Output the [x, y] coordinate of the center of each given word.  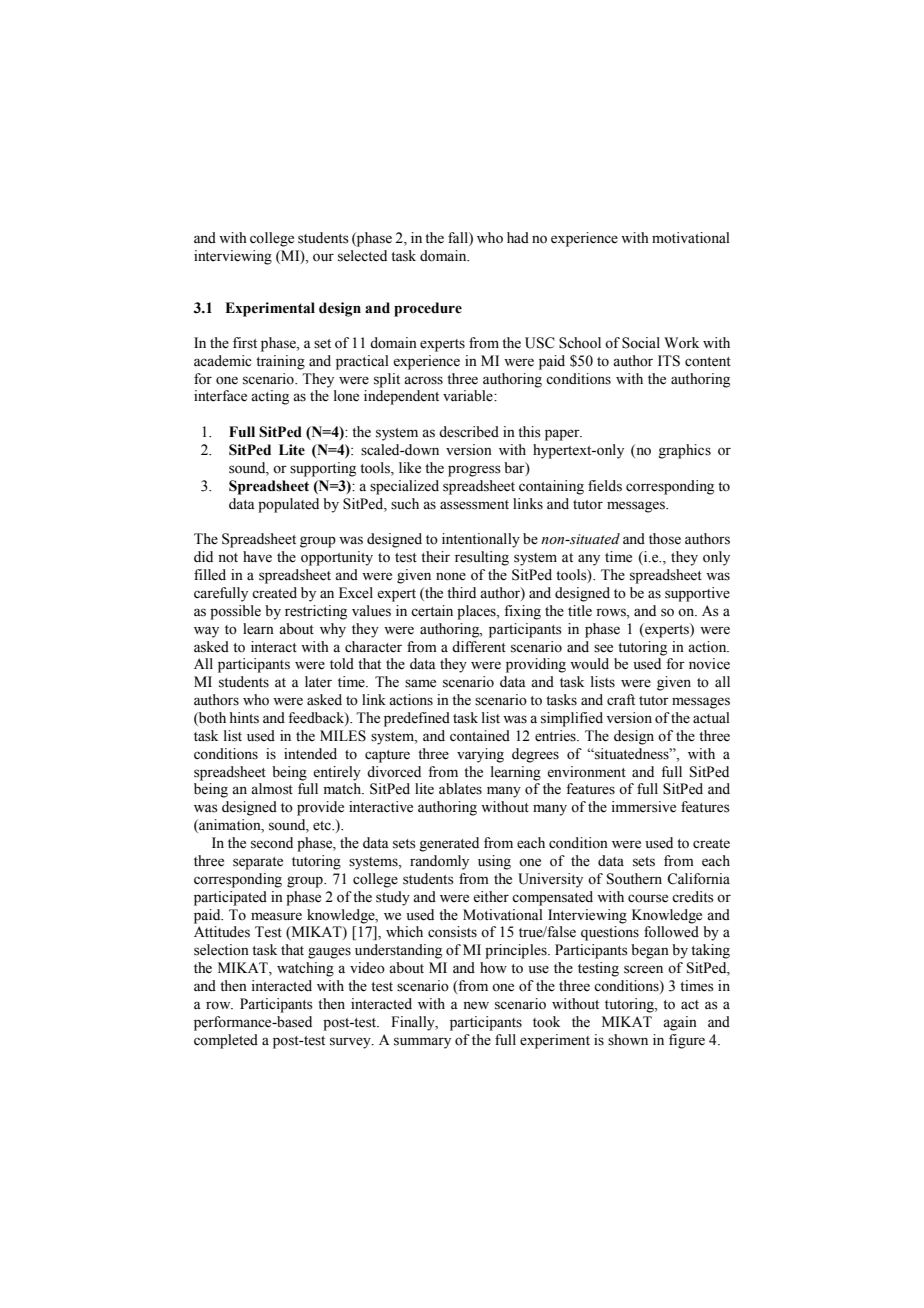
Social [641, 343]
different [479, 647]
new [476, 1005]
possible [235, 612]
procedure [428, 309]
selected [362, 256]
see [603, 648]
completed [226, 1041]
